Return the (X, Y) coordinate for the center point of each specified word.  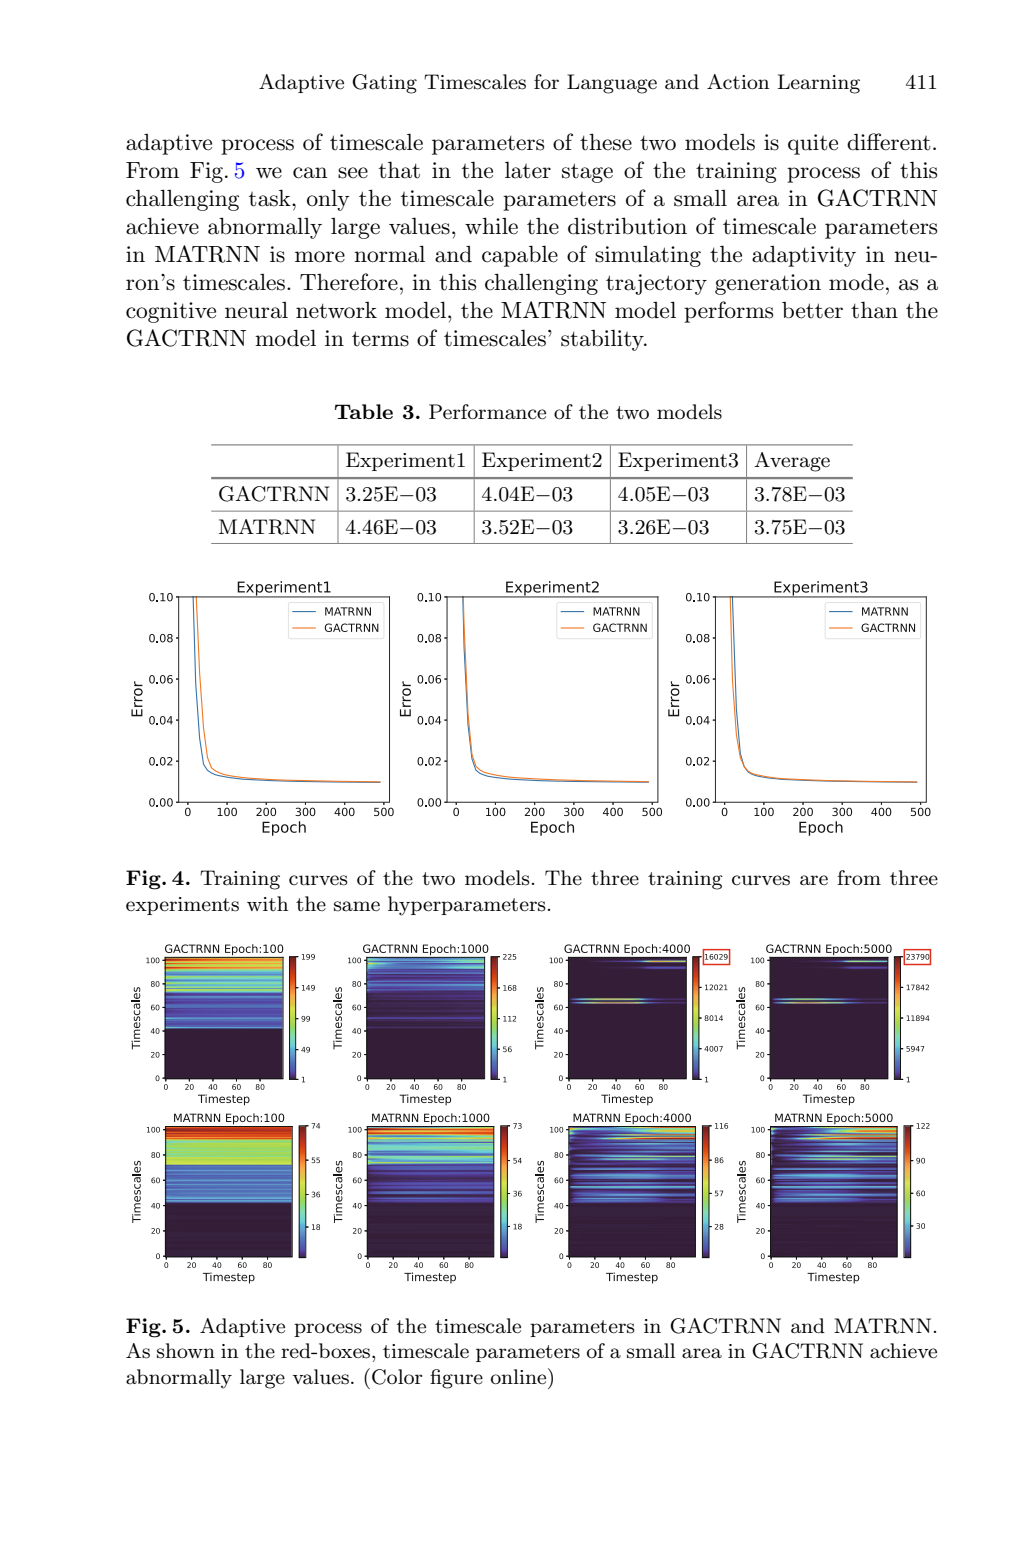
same (357, 906)
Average (792, 462)
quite (813, 144)
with (267, 903)
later (528, 170)
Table (364, 411)
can (310, 173)
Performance (487, 412)
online (520, 1376)
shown (186, 1351)
